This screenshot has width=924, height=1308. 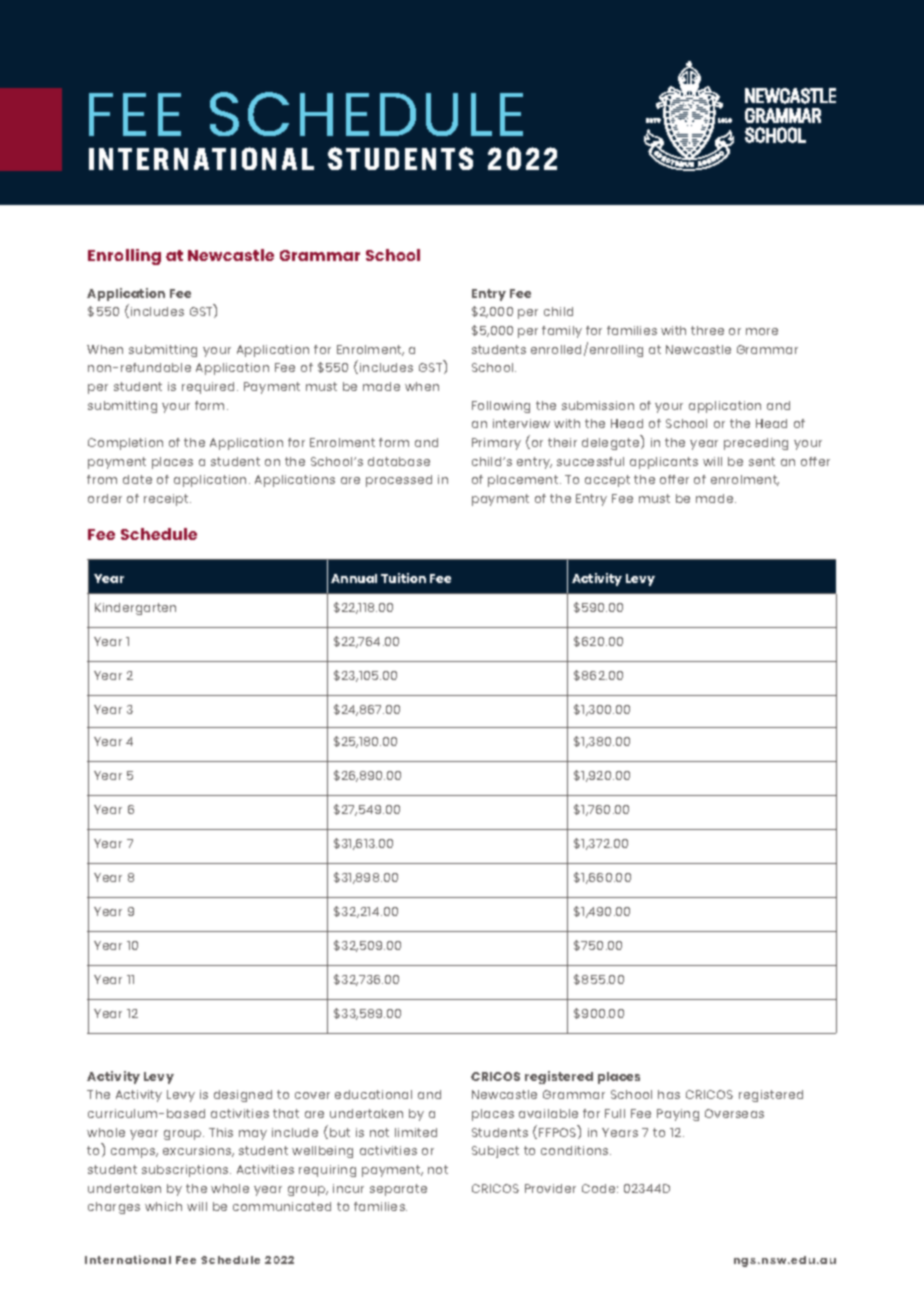 I want to click on has, so click(x=669, y=1094).
